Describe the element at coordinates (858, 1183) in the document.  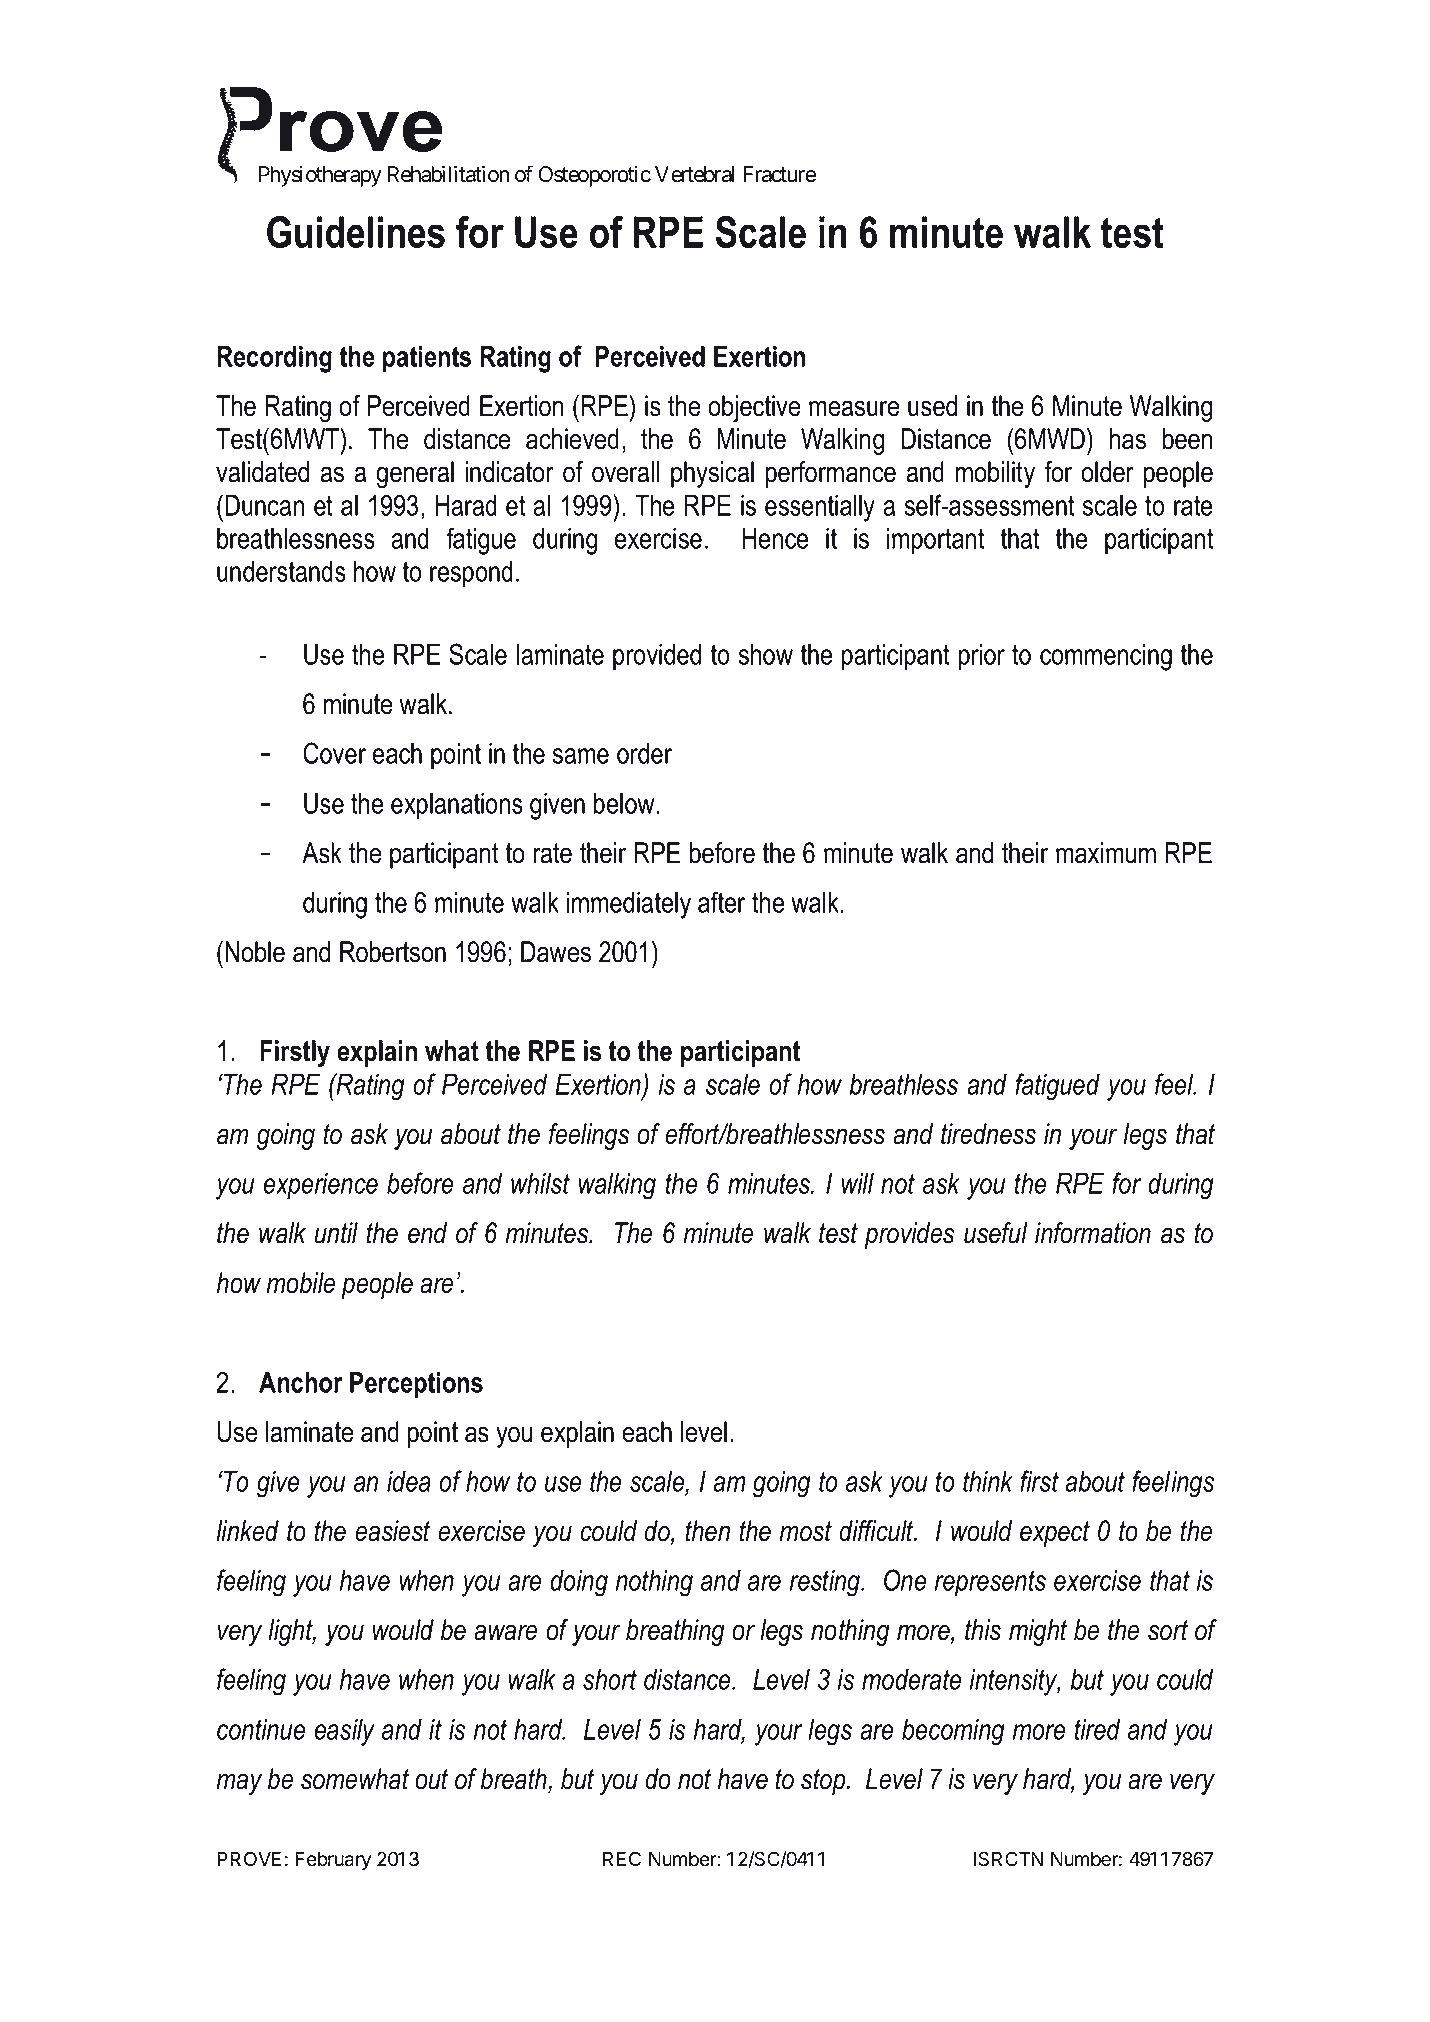
I see `will` at that location.
